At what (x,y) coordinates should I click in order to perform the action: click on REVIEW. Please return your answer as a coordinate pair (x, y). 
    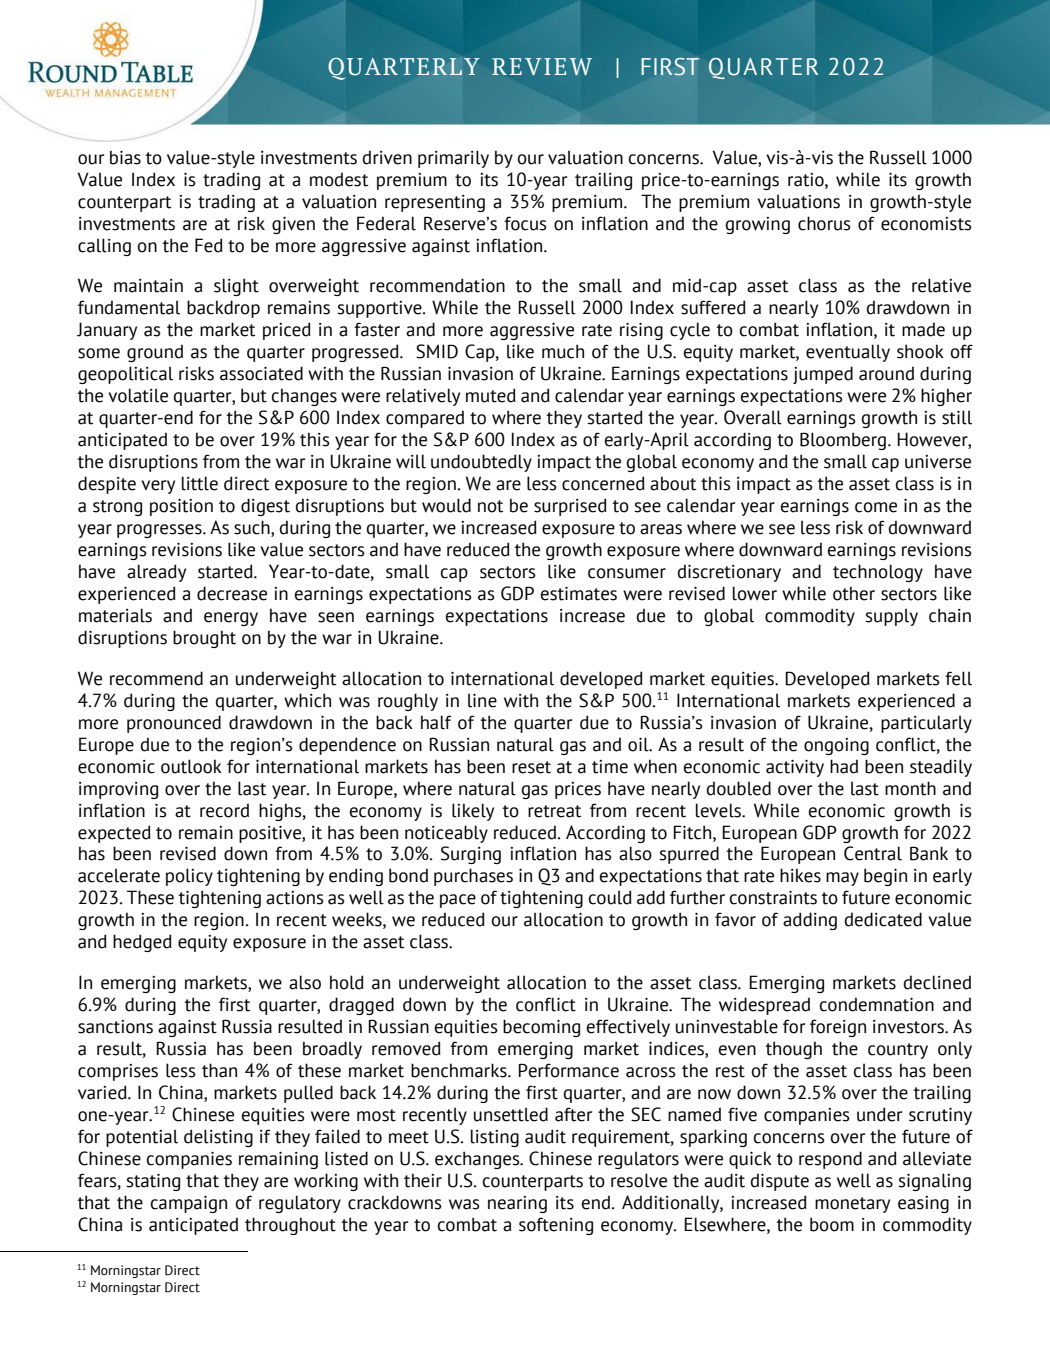
    Looking at the image, I should click on (542, 66).
